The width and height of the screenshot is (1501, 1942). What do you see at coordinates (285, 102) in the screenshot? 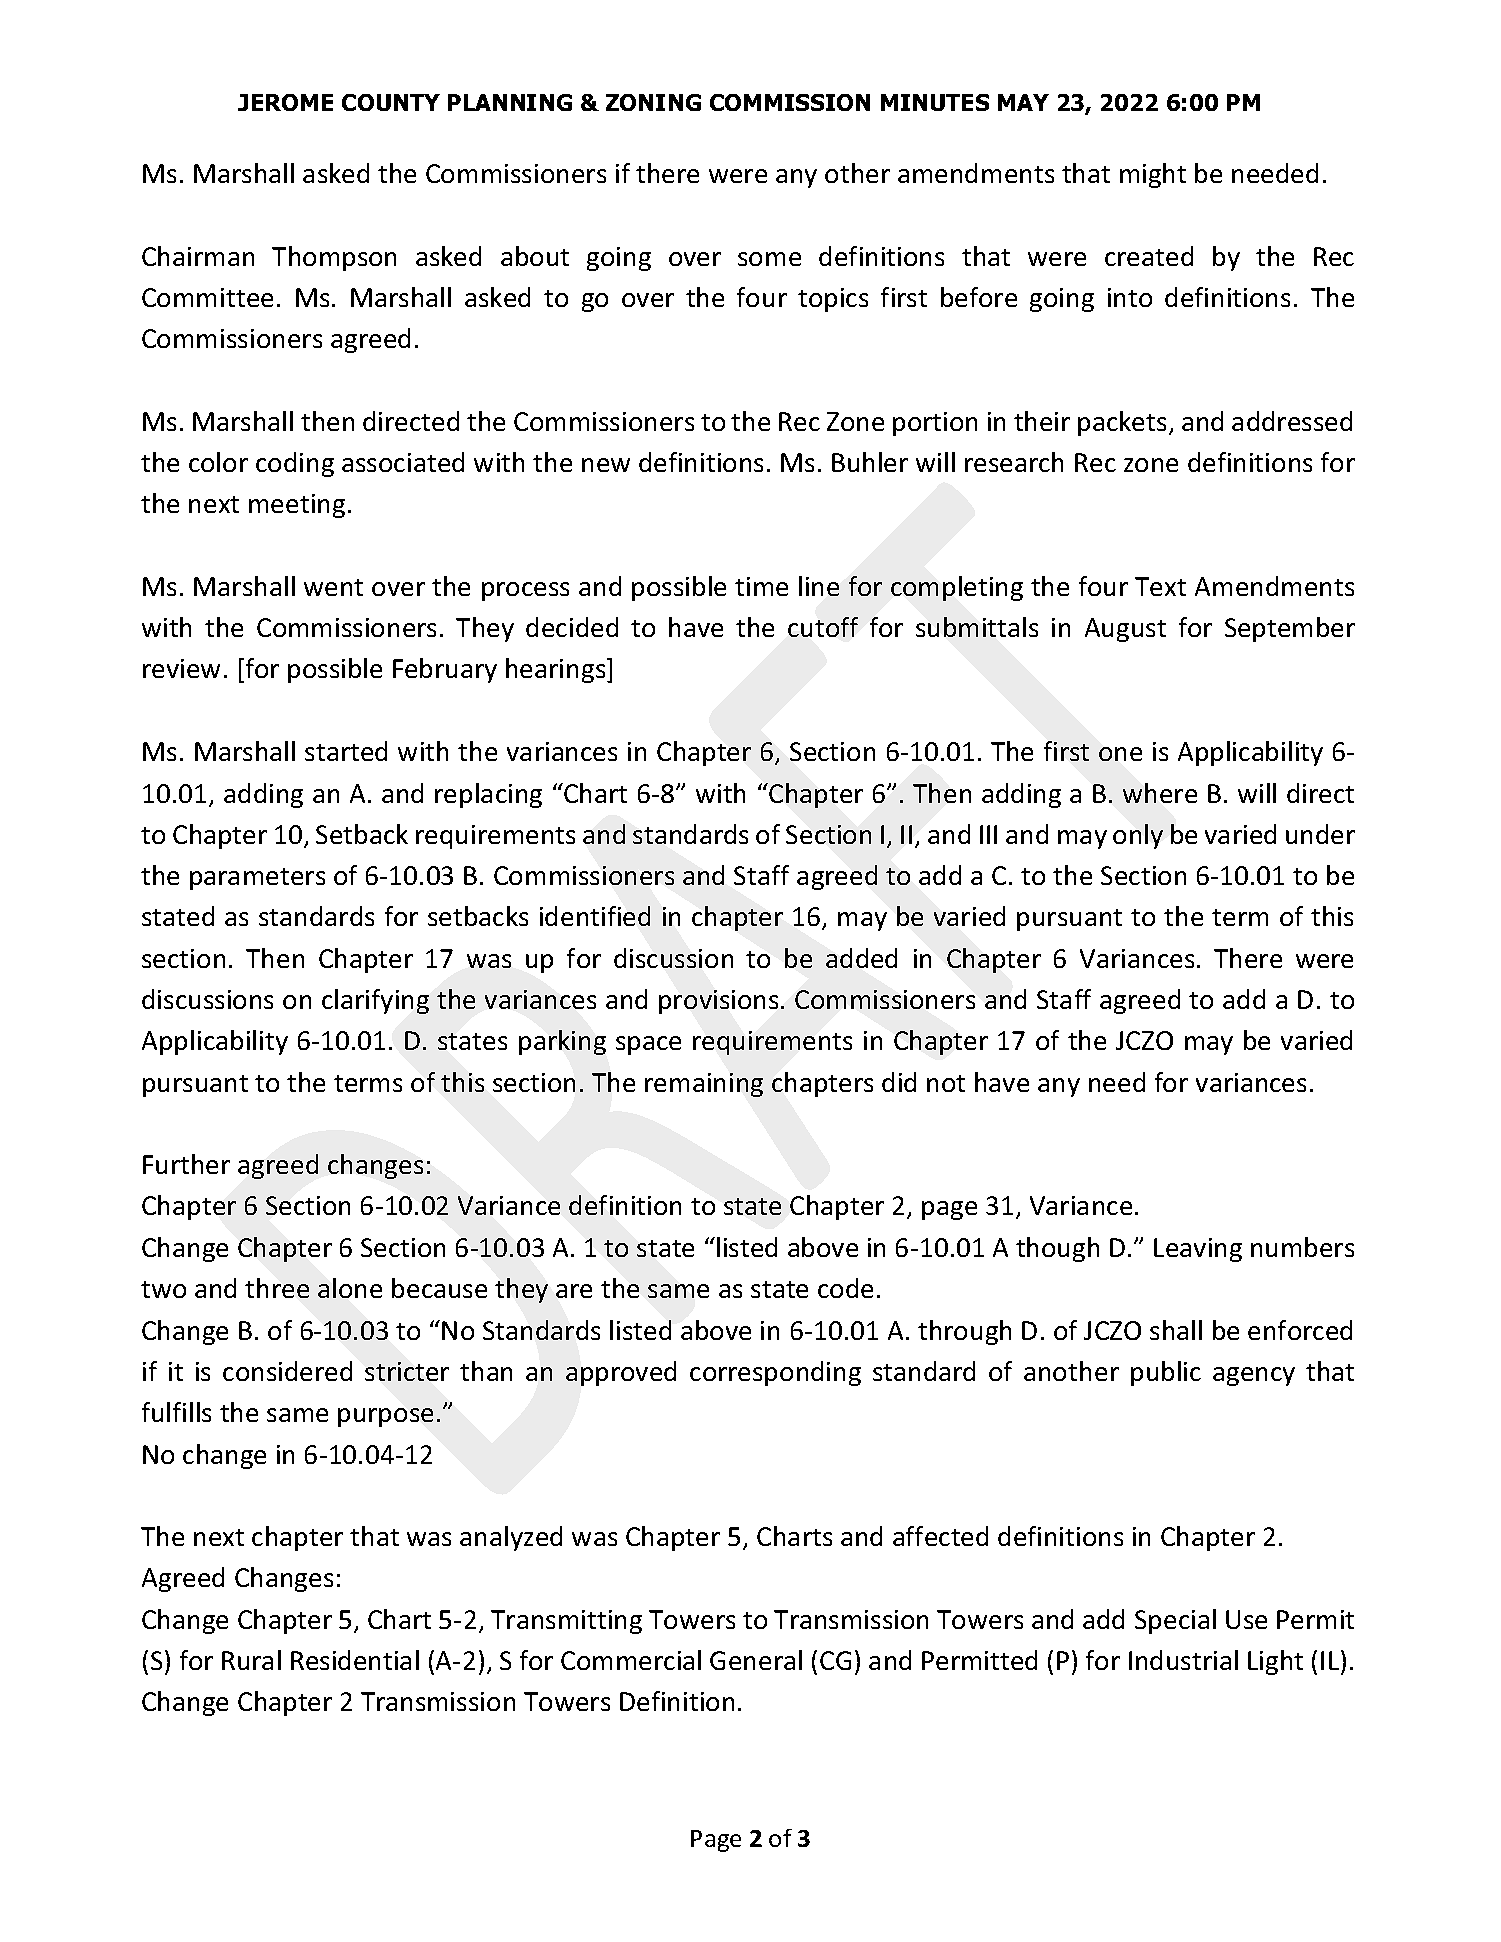
I see `JEROME` at bounding box center [285, 102].
